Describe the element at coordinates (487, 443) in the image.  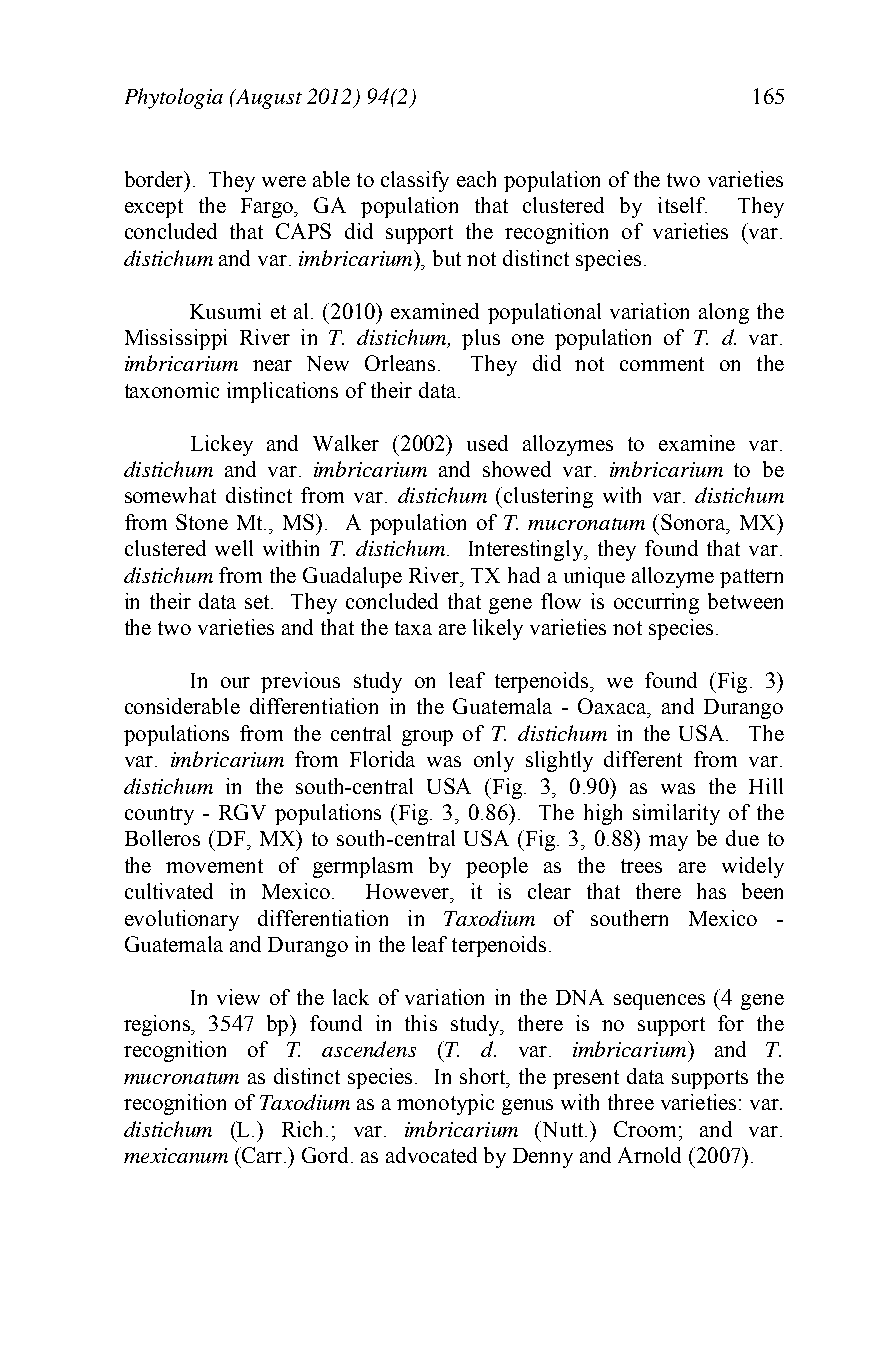
I see `used` at that location.
